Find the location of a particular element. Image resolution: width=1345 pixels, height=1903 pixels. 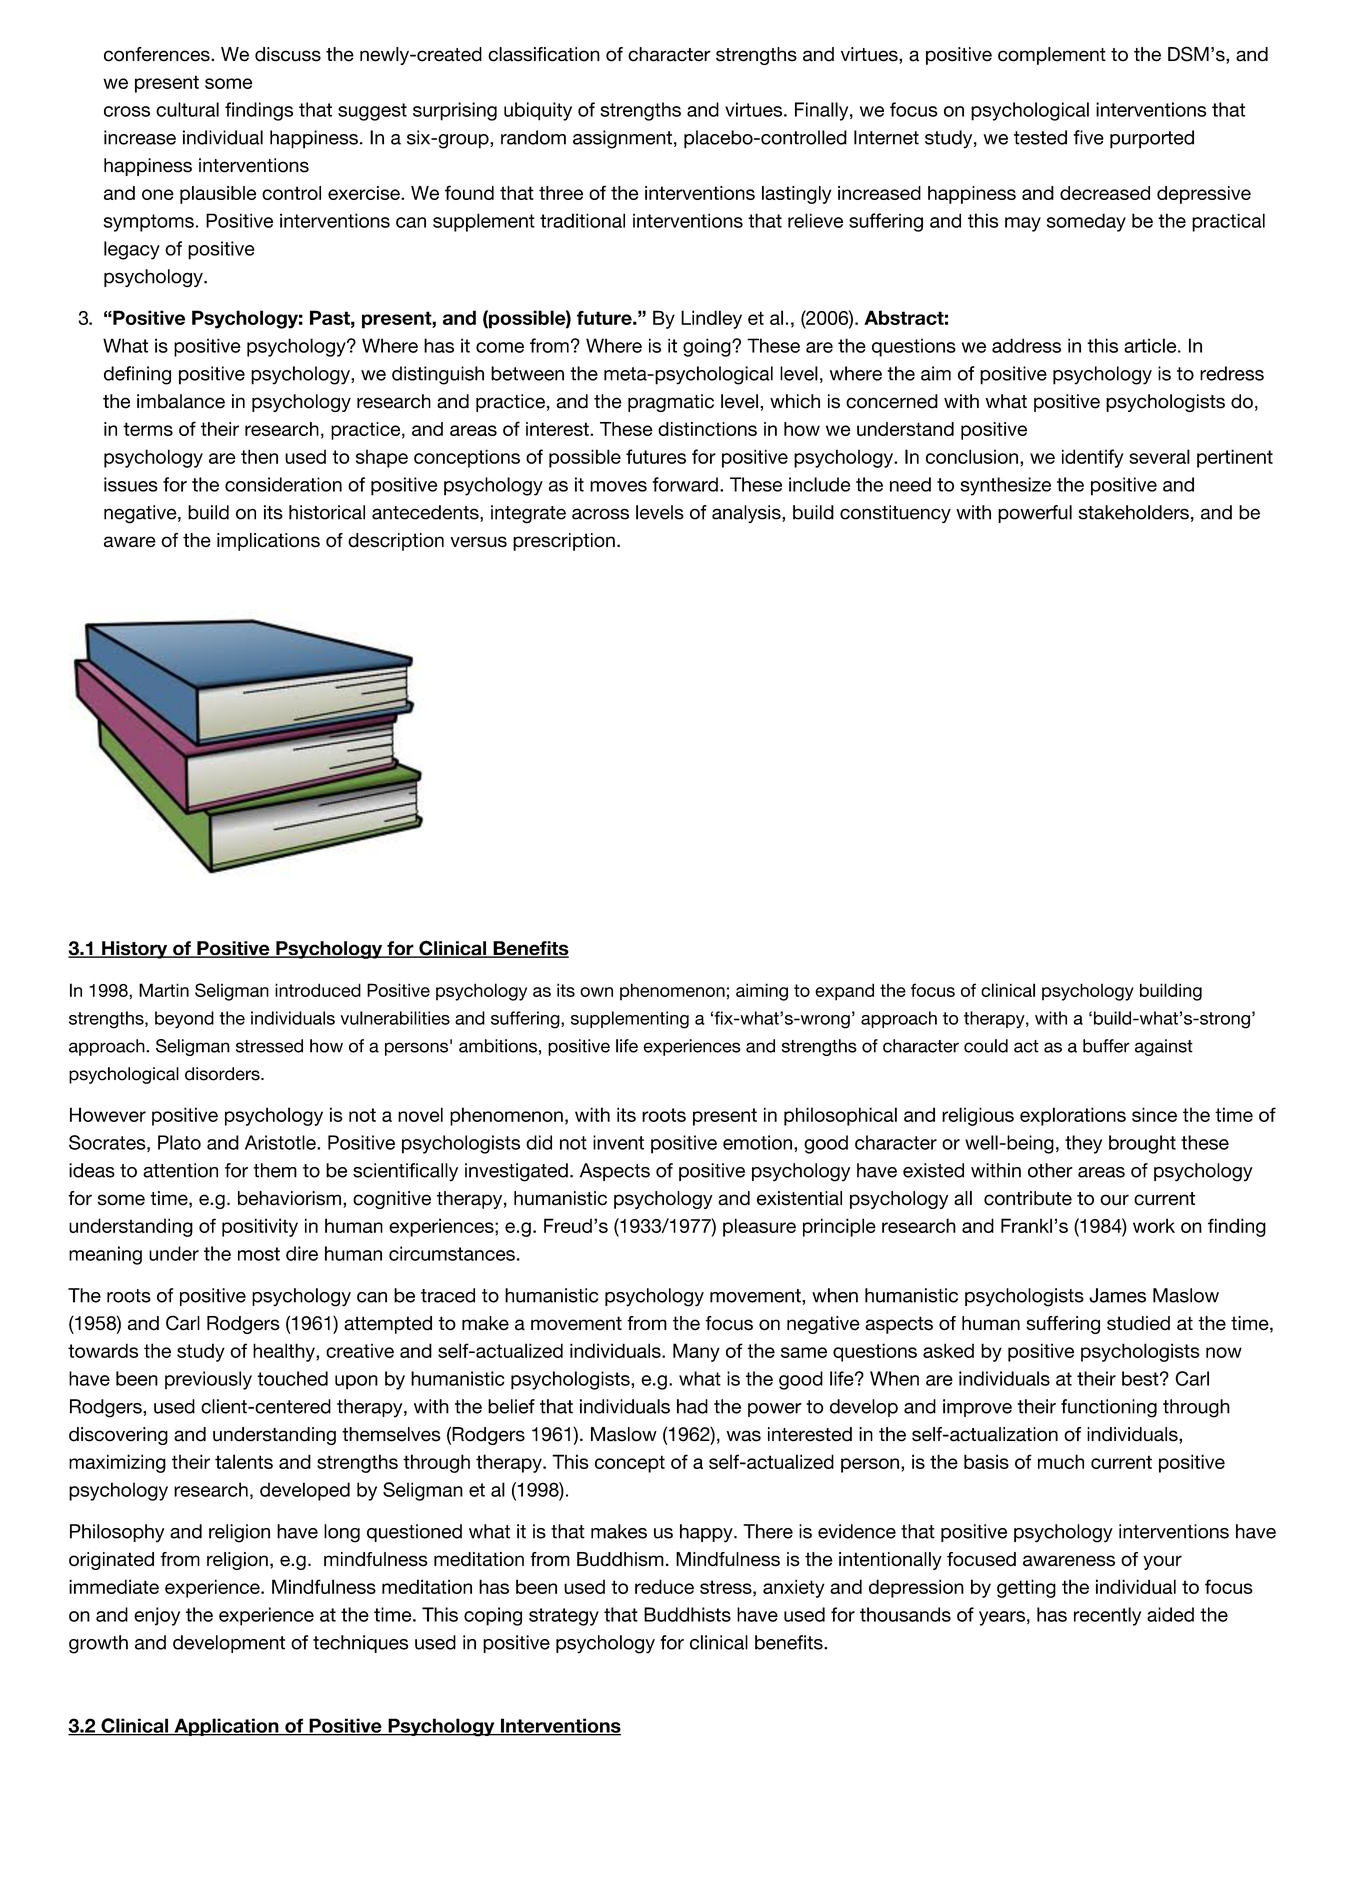

forward is located at coordinates (685, 484).
